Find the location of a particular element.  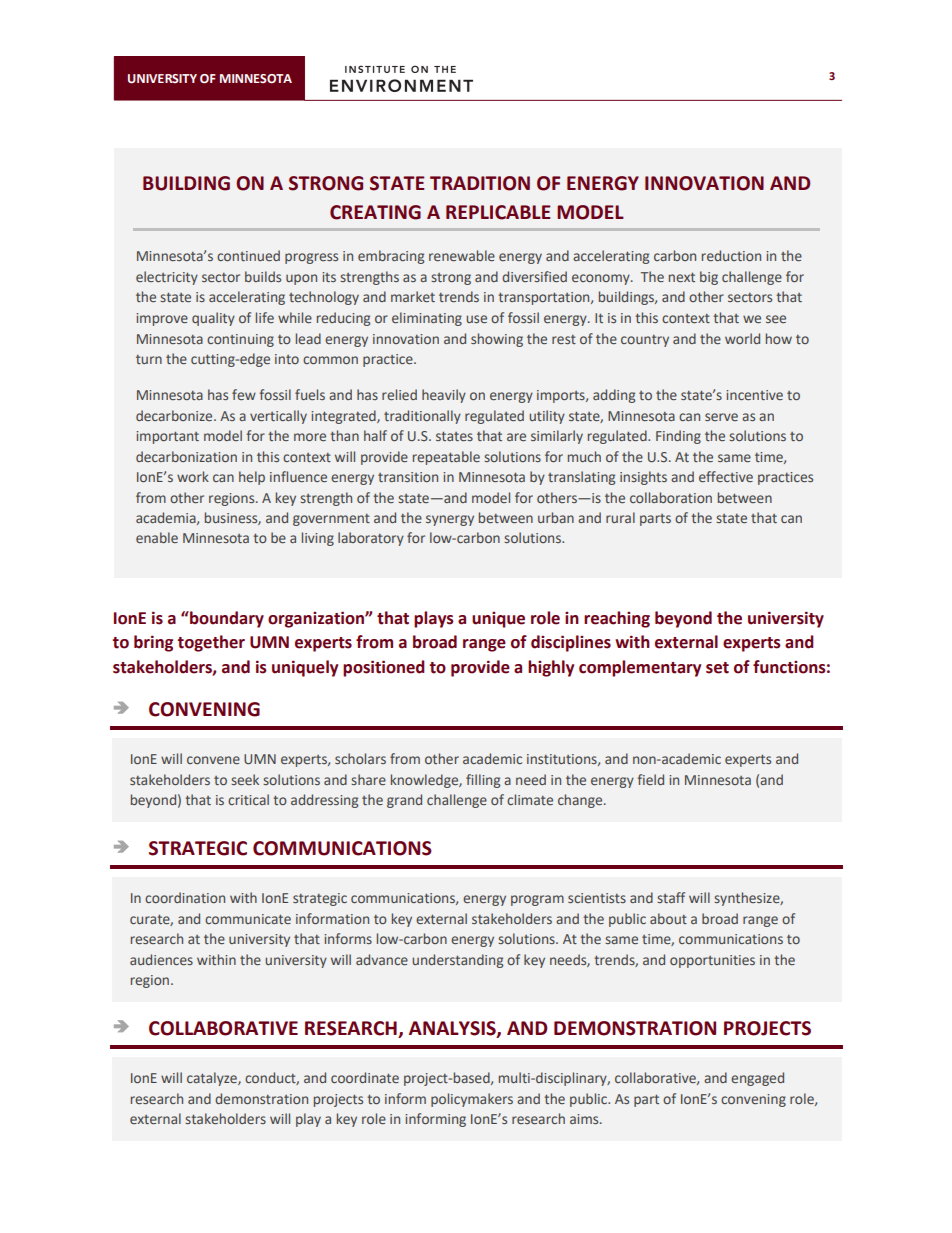

continued is located at coordinates (248, 255).
